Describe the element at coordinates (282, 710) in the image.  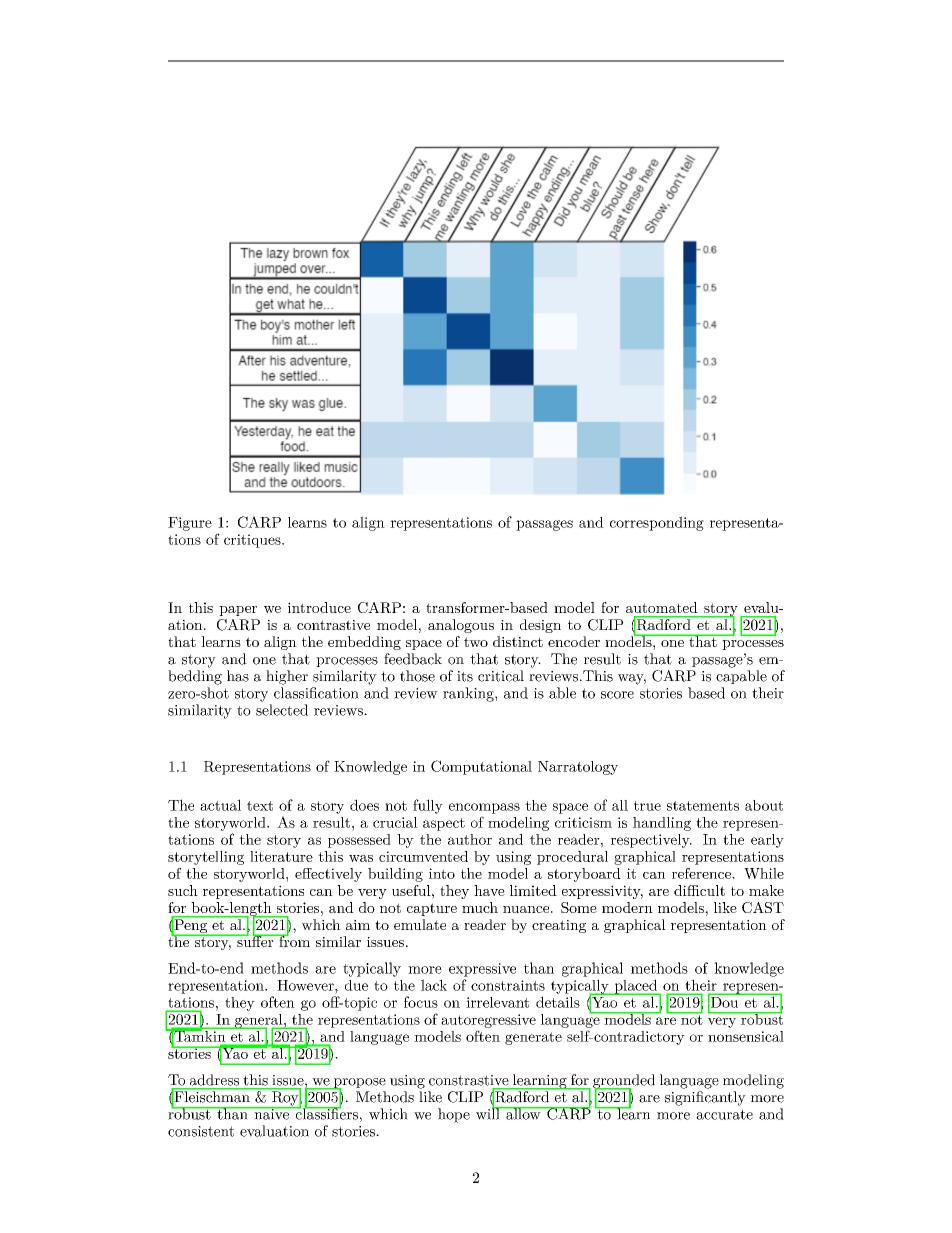
I see `selected` at that location.
